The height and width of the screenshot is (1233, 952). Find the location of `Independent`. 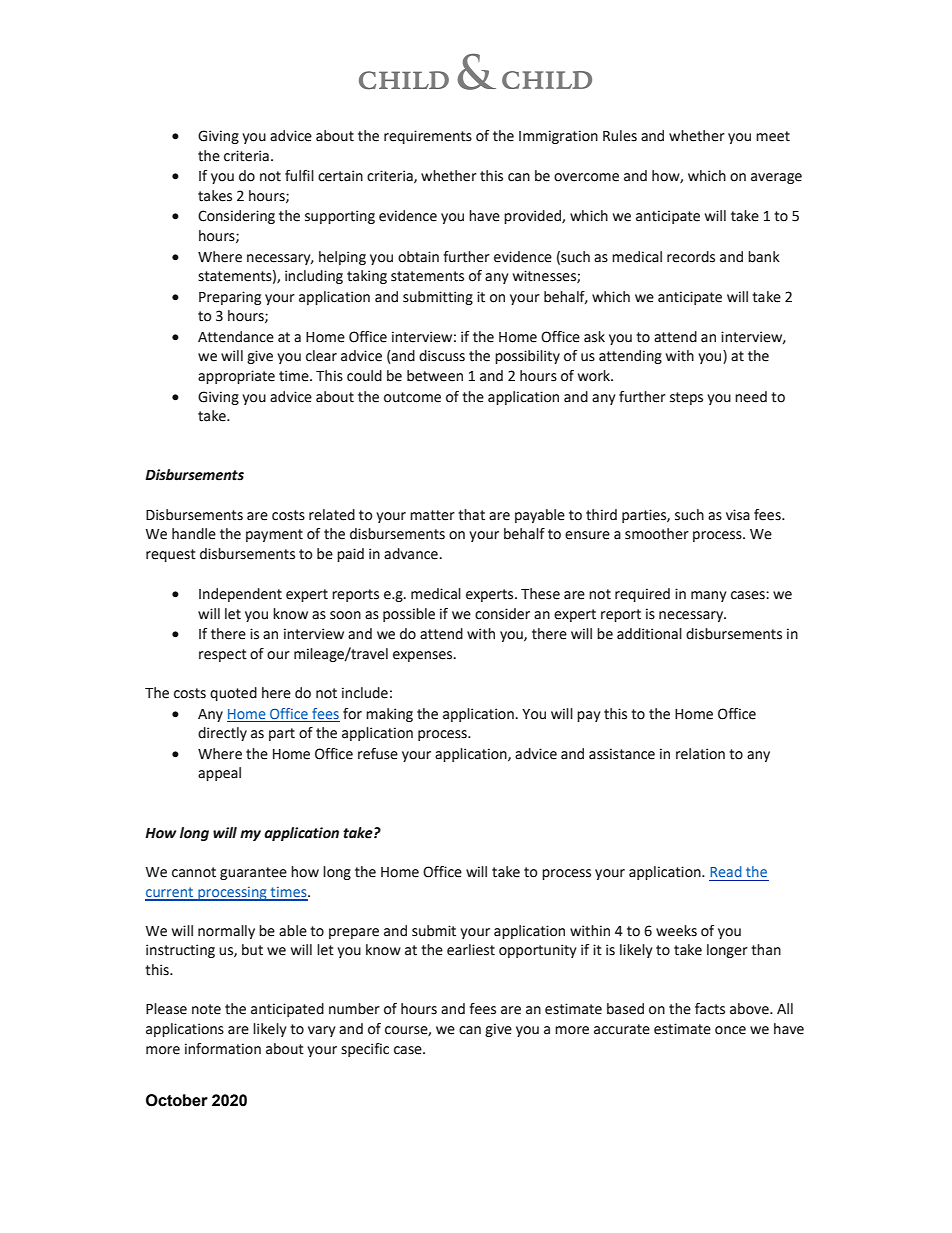

Independent is located at coordinates (240, 595).
